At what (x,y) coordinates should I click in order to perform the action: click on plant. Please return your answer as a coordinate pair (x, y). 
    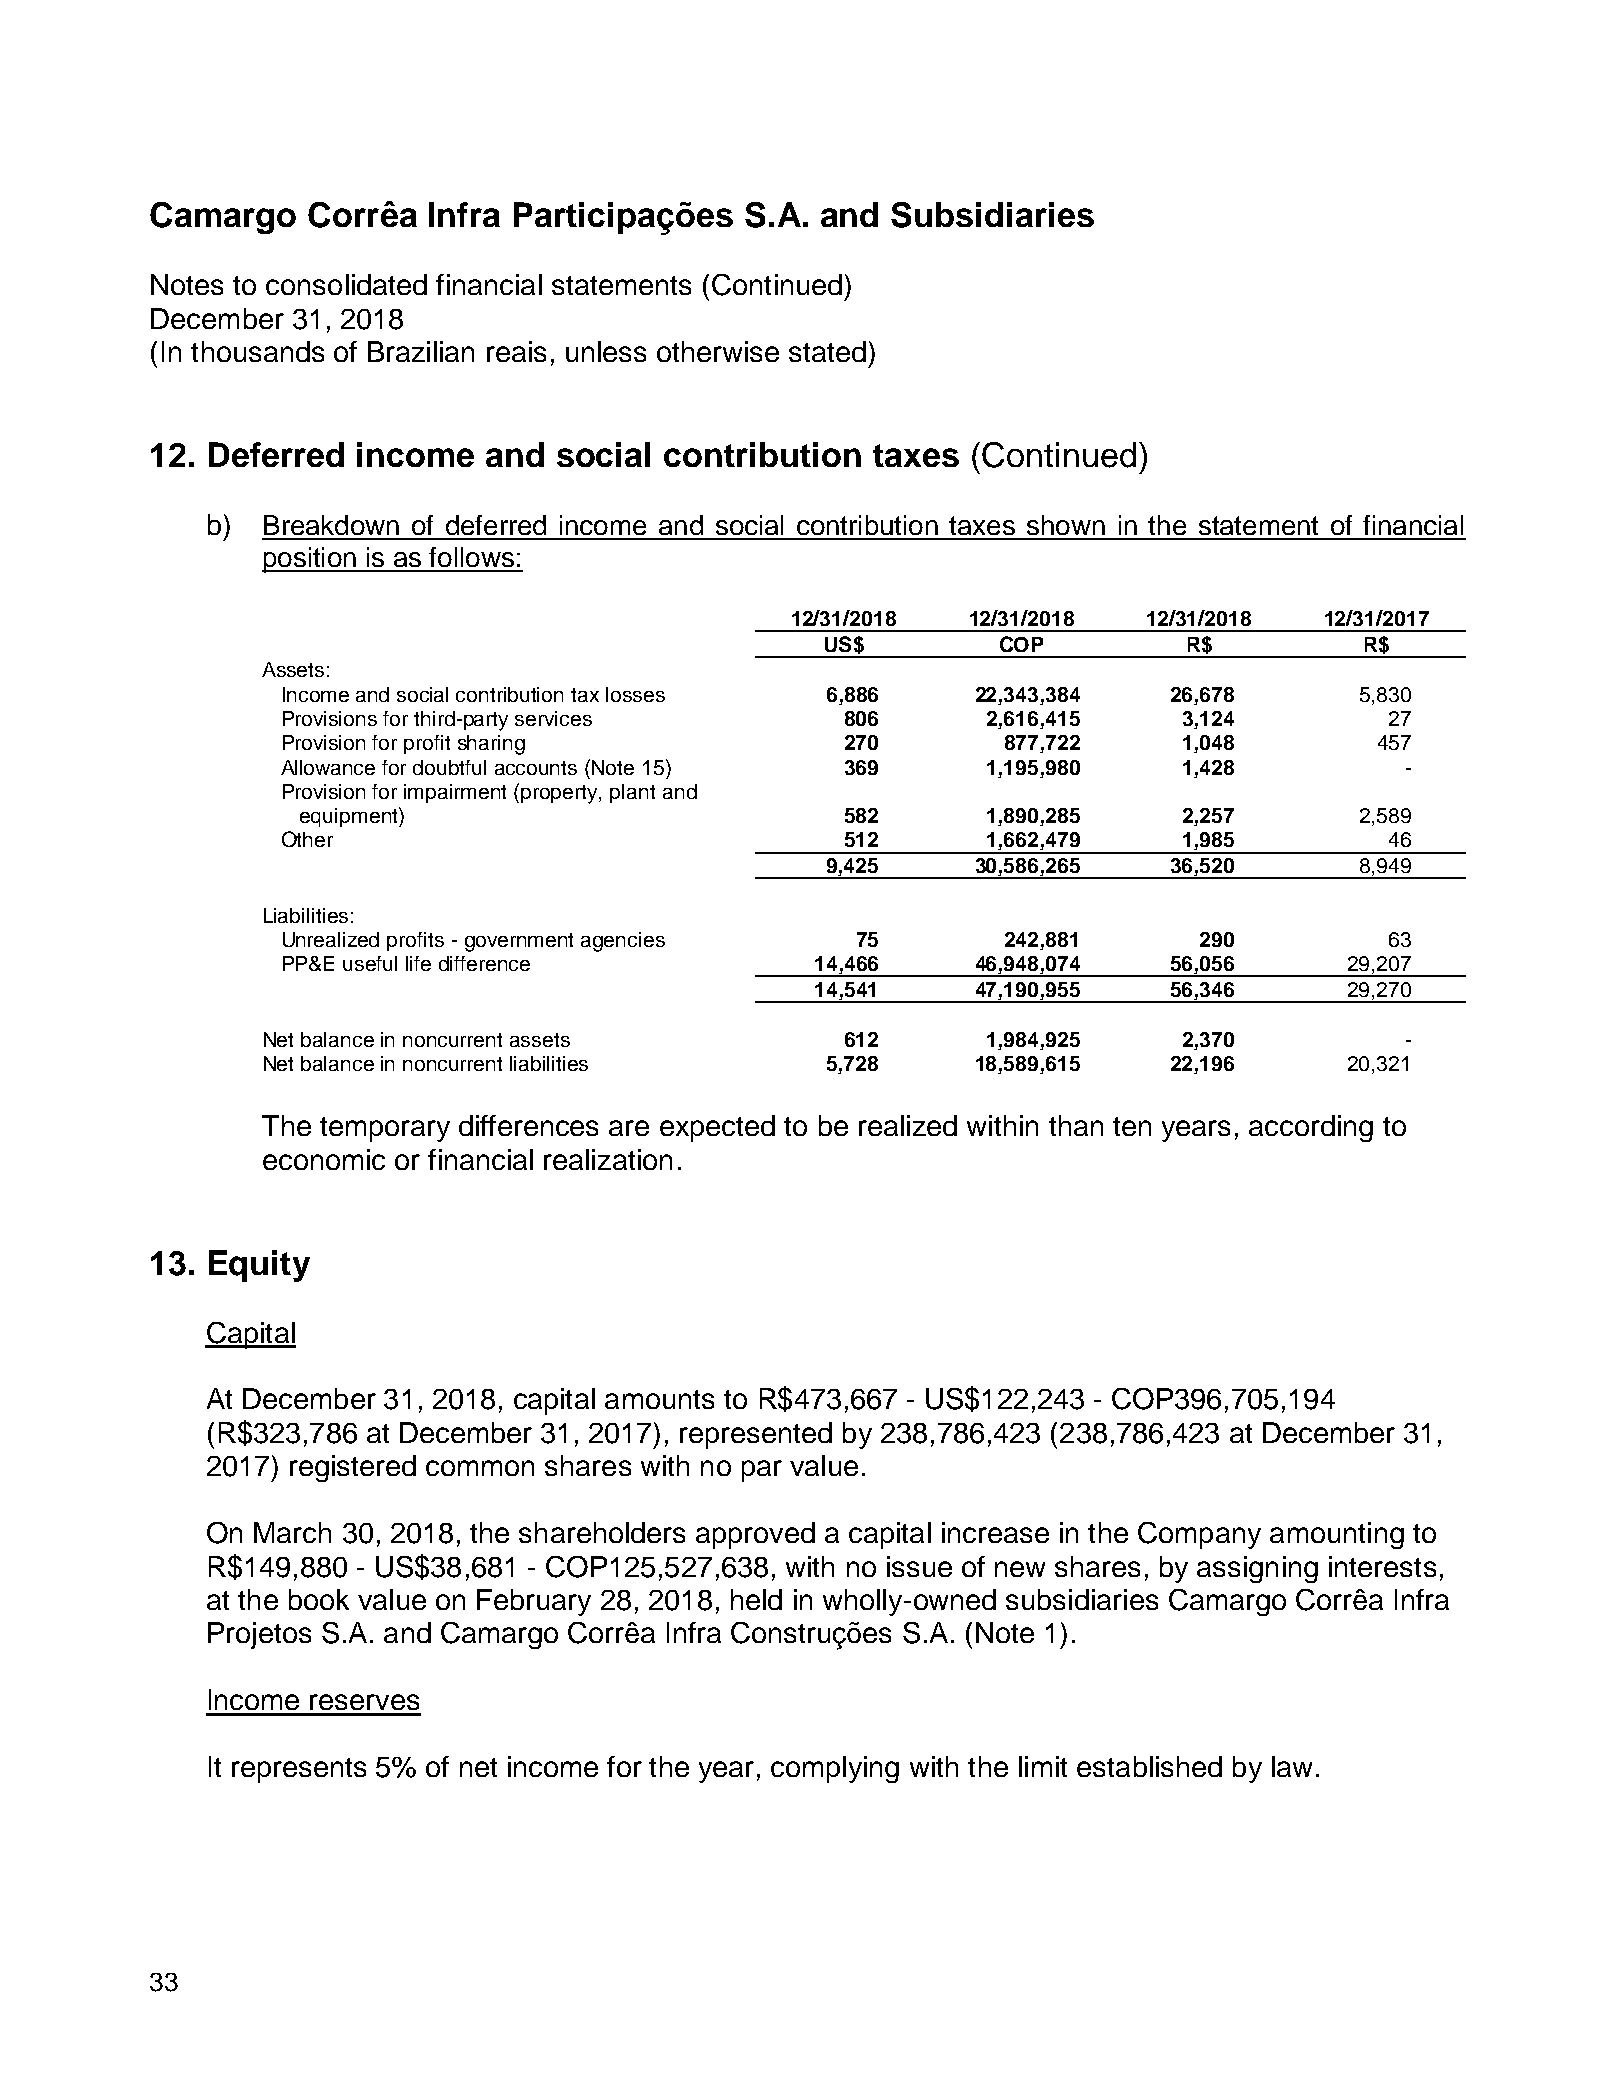
    Looking at the image, I should click on (632, 793).
